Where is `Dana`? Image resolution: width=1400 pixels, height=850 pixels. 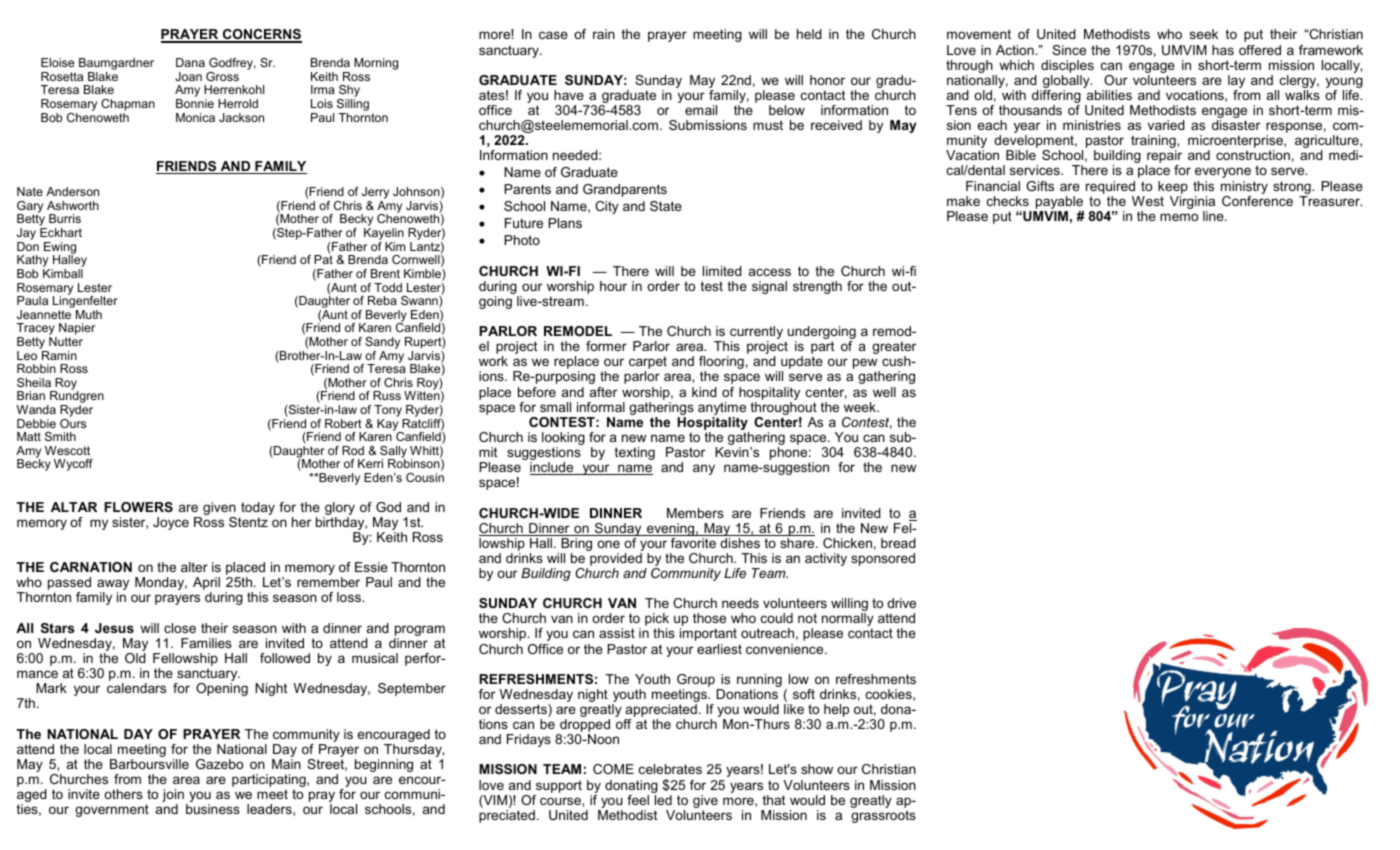 Dana is located at coordinates (190, 62).
